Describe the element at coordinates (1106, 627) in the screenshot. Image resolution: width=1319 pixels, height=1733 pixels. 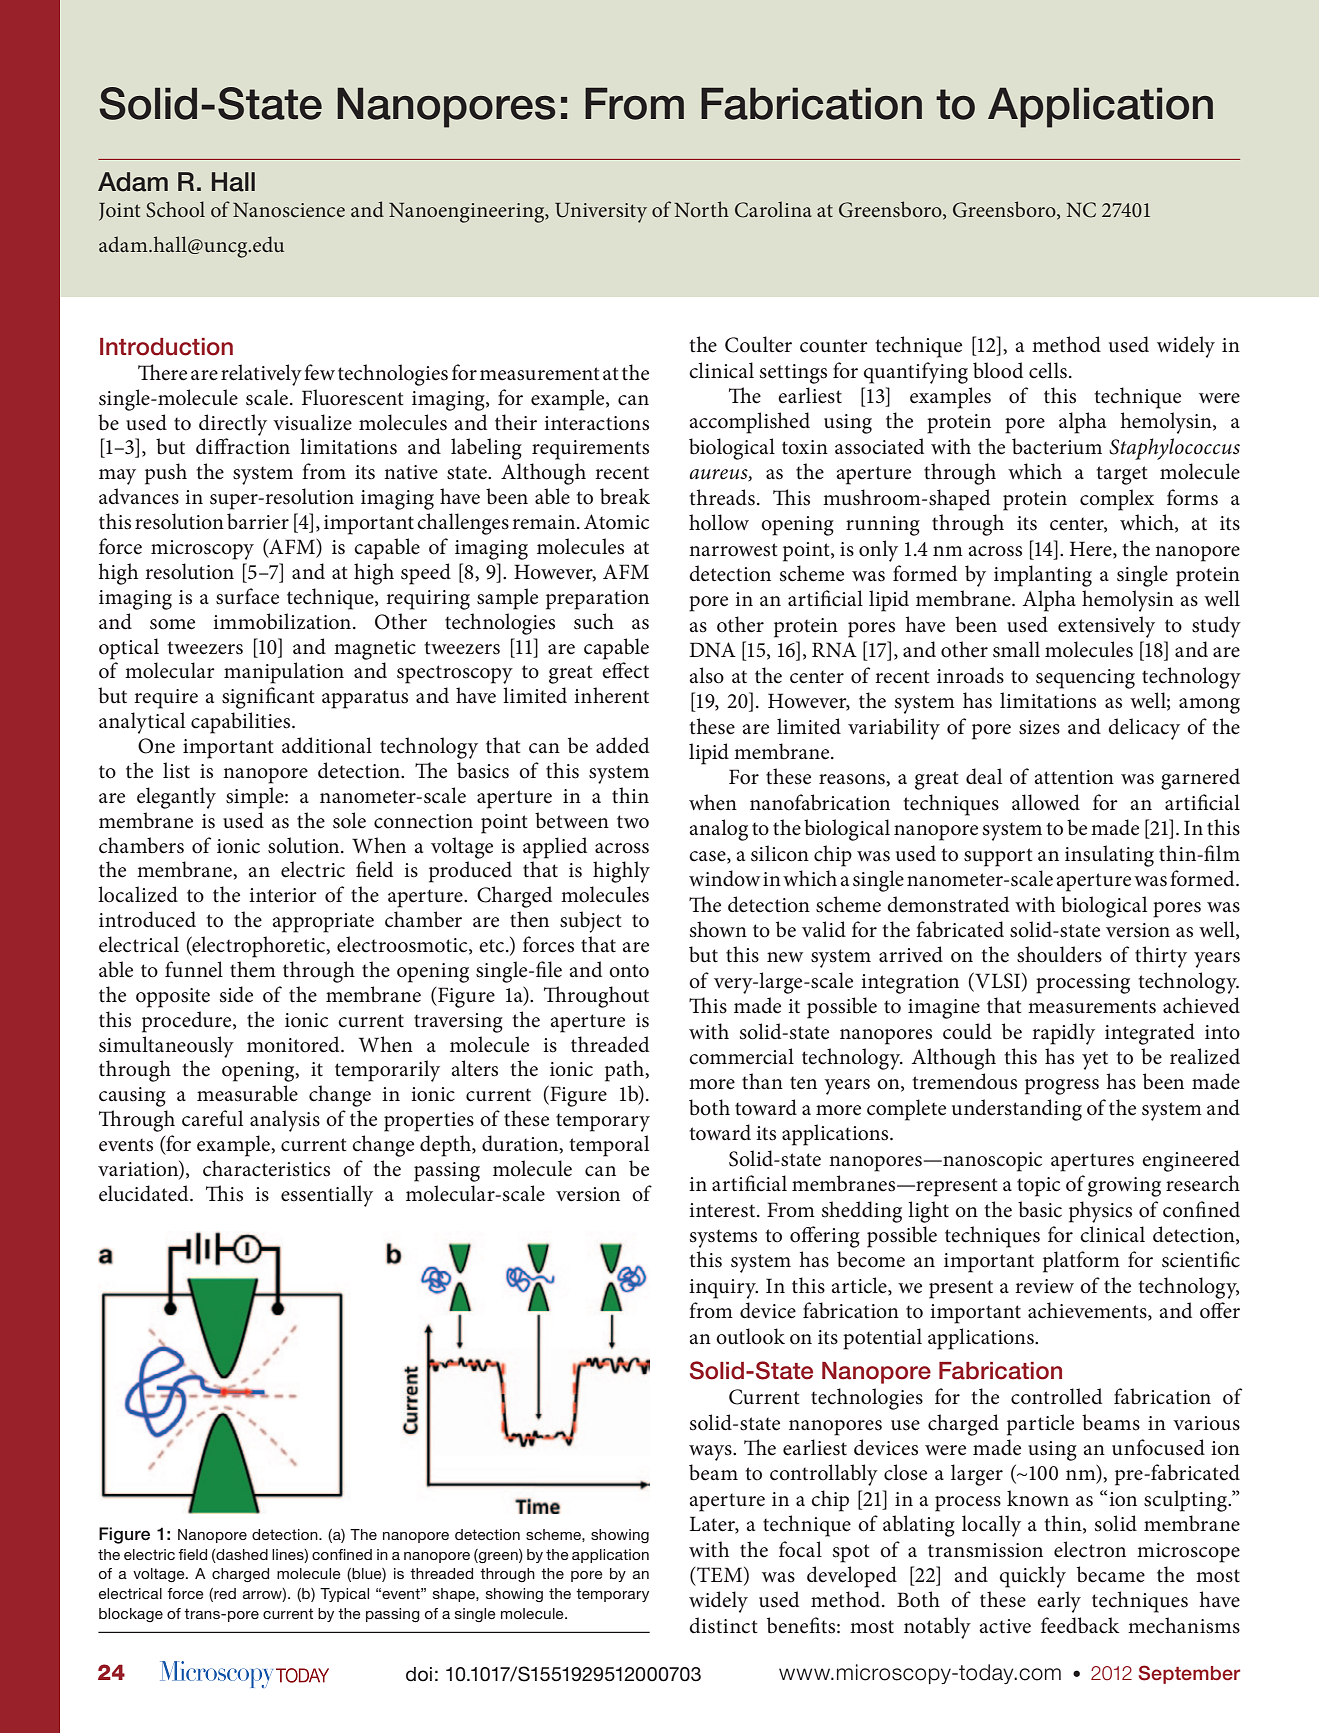
I see `extensively` at that location.
